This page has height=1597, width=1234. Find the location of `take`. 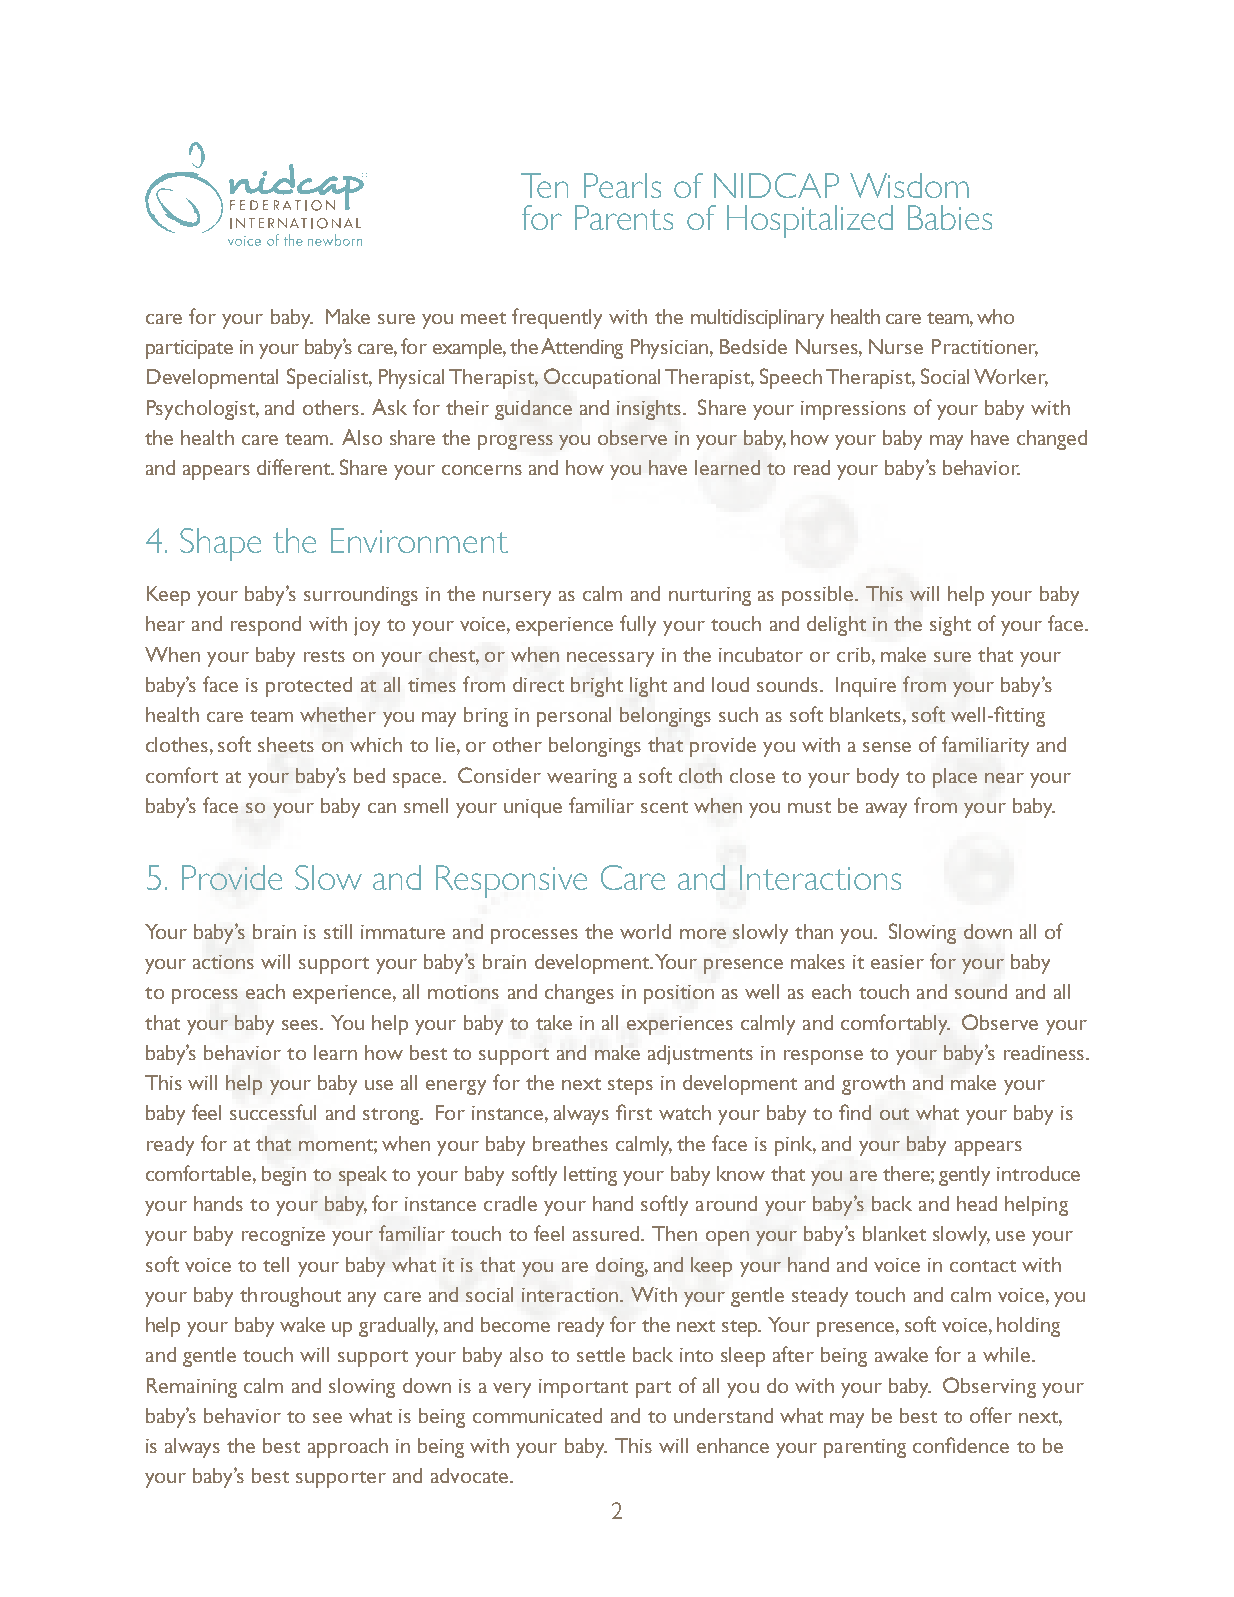

take is located at coordinates (554, 1022).
